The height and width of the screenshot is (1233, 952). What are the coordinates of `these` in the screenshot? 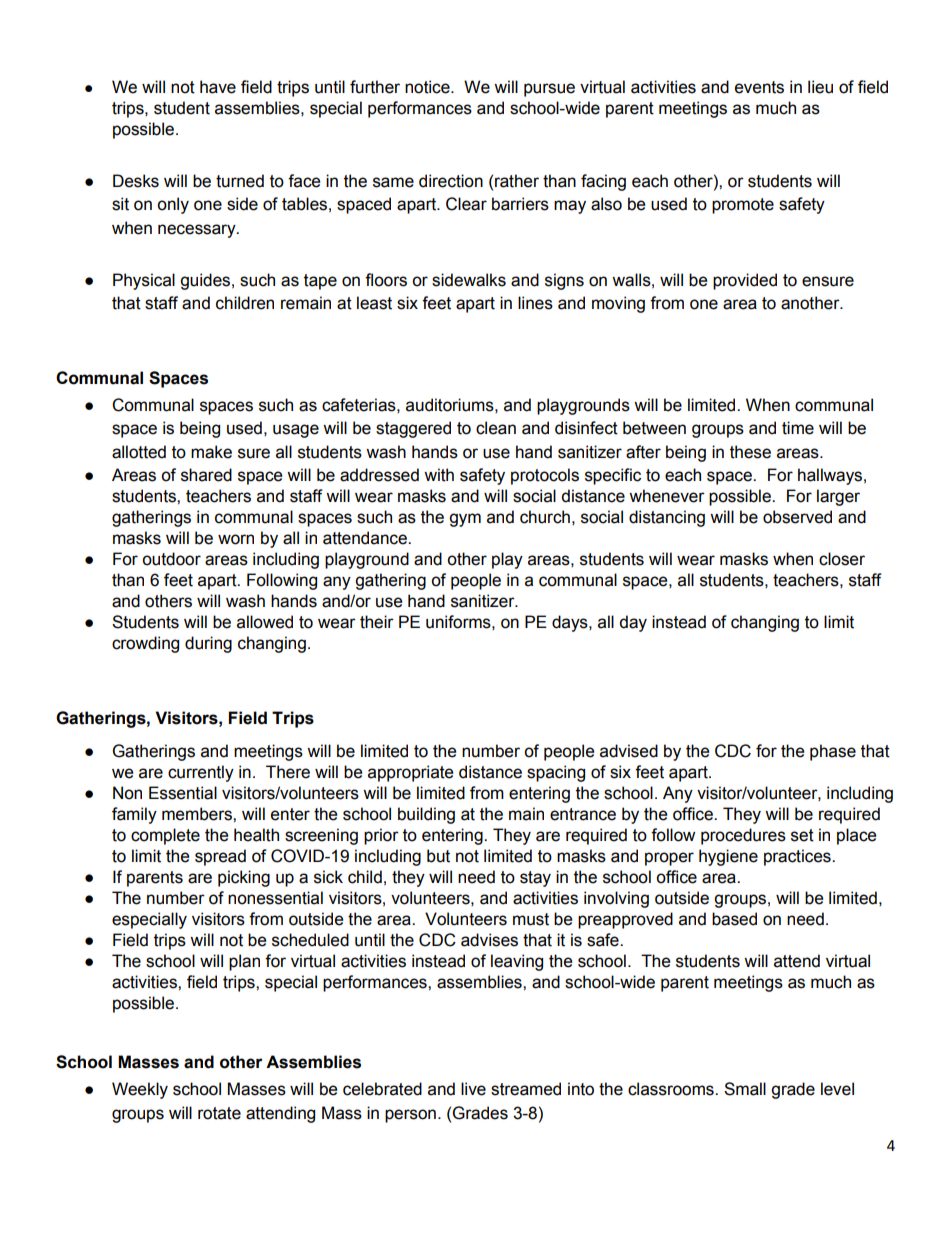 It's located at (750, 452).
